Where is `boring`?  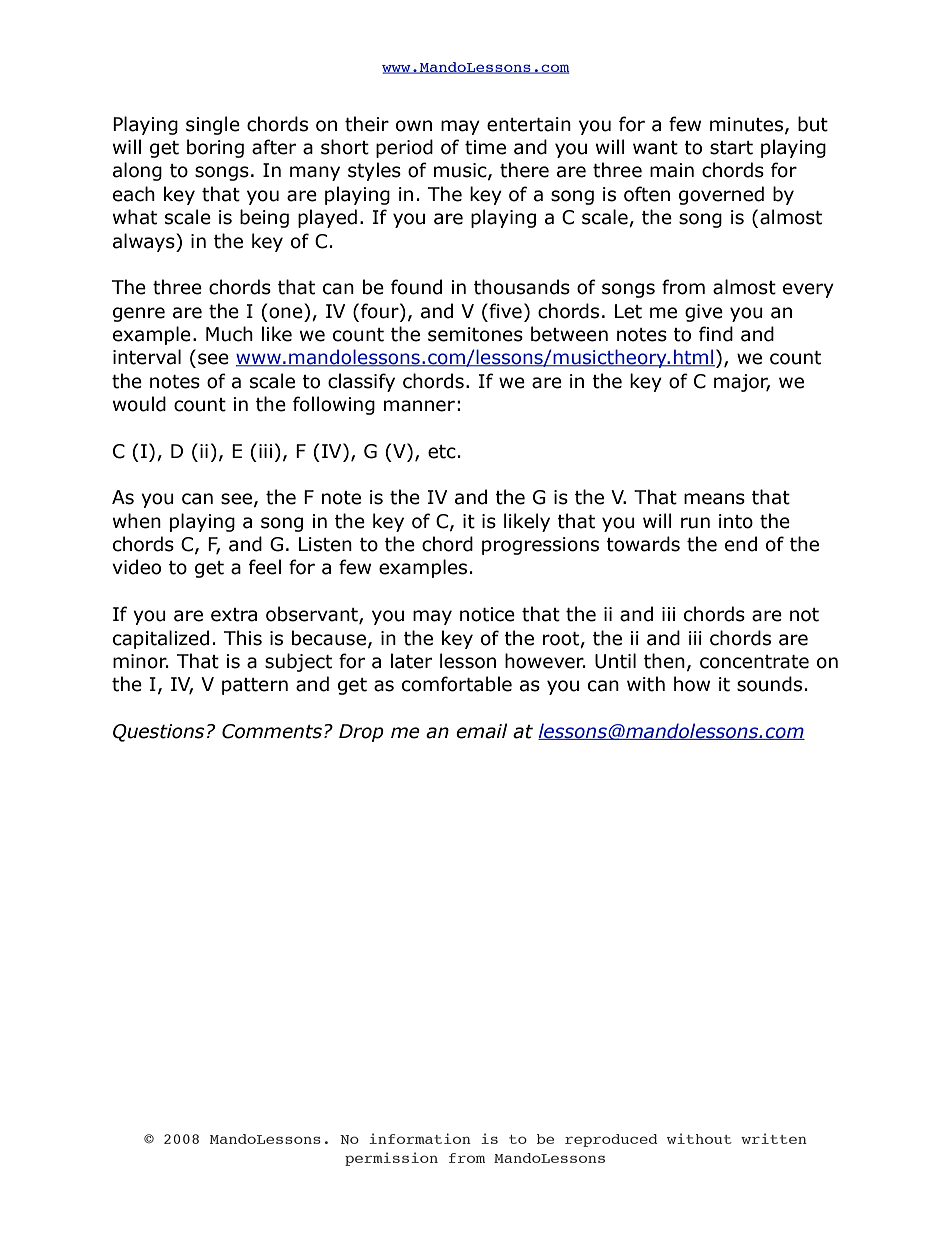 boring is located at coordinates (215, 148).
